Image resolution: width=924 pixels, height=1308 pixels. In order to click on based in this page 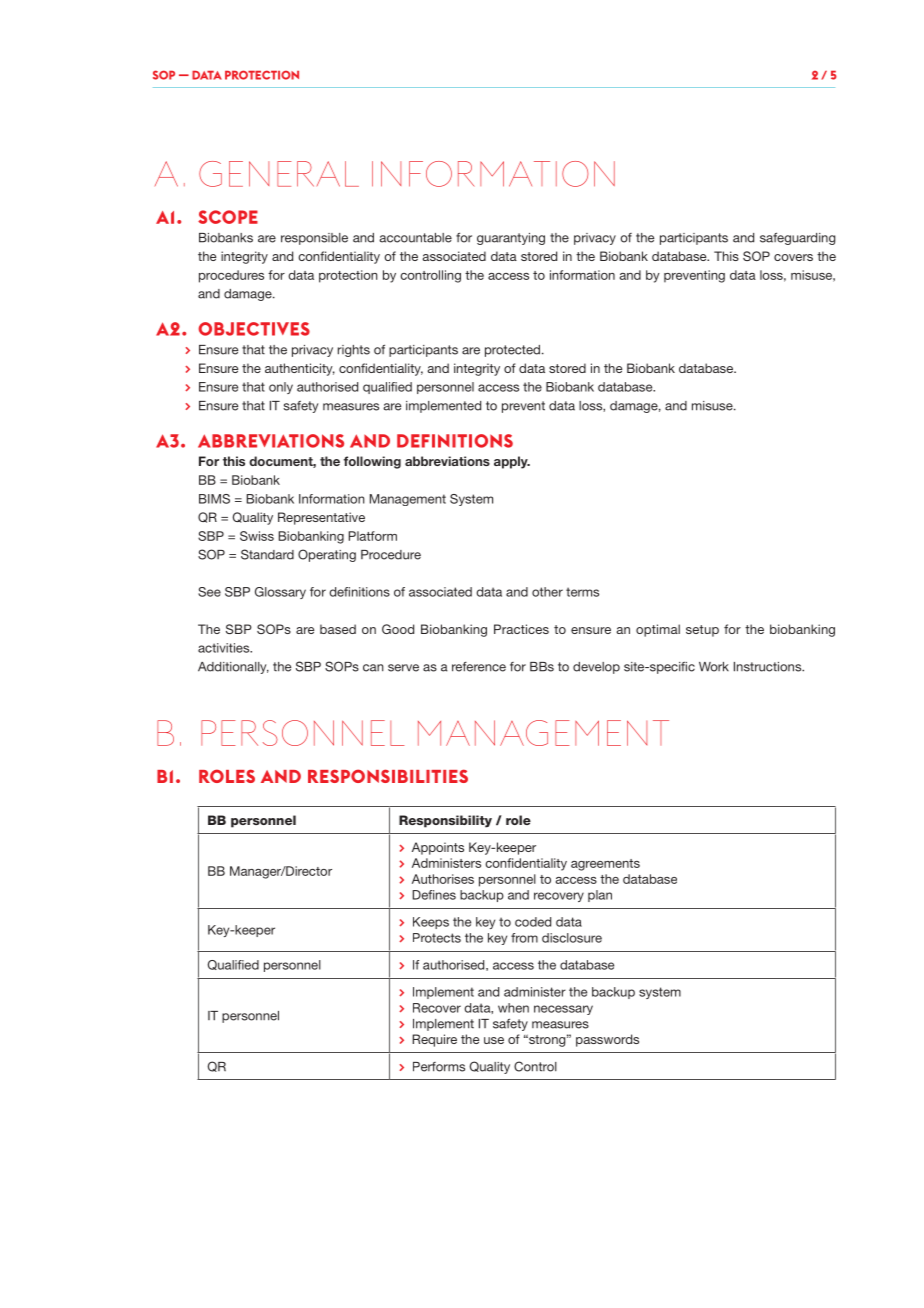, I will do `click(338, 629)`.
